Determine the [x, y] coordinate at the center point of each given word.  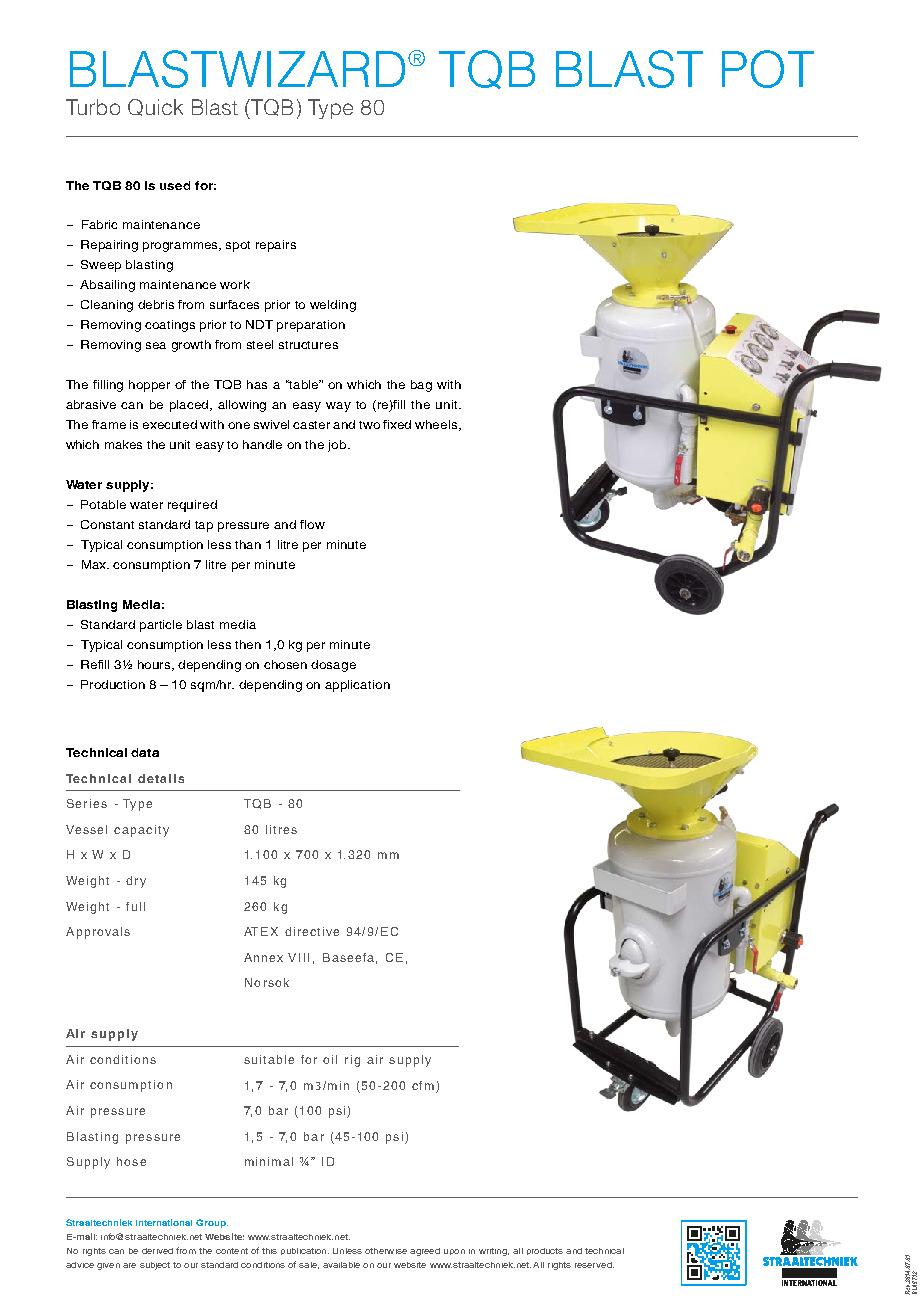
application [357, 686]
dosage [333, 666]
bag [421, 386]
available [341, 1265]
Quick [155, 107]
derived [157, 1251]
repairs [276, 246]
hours [156, 665]
